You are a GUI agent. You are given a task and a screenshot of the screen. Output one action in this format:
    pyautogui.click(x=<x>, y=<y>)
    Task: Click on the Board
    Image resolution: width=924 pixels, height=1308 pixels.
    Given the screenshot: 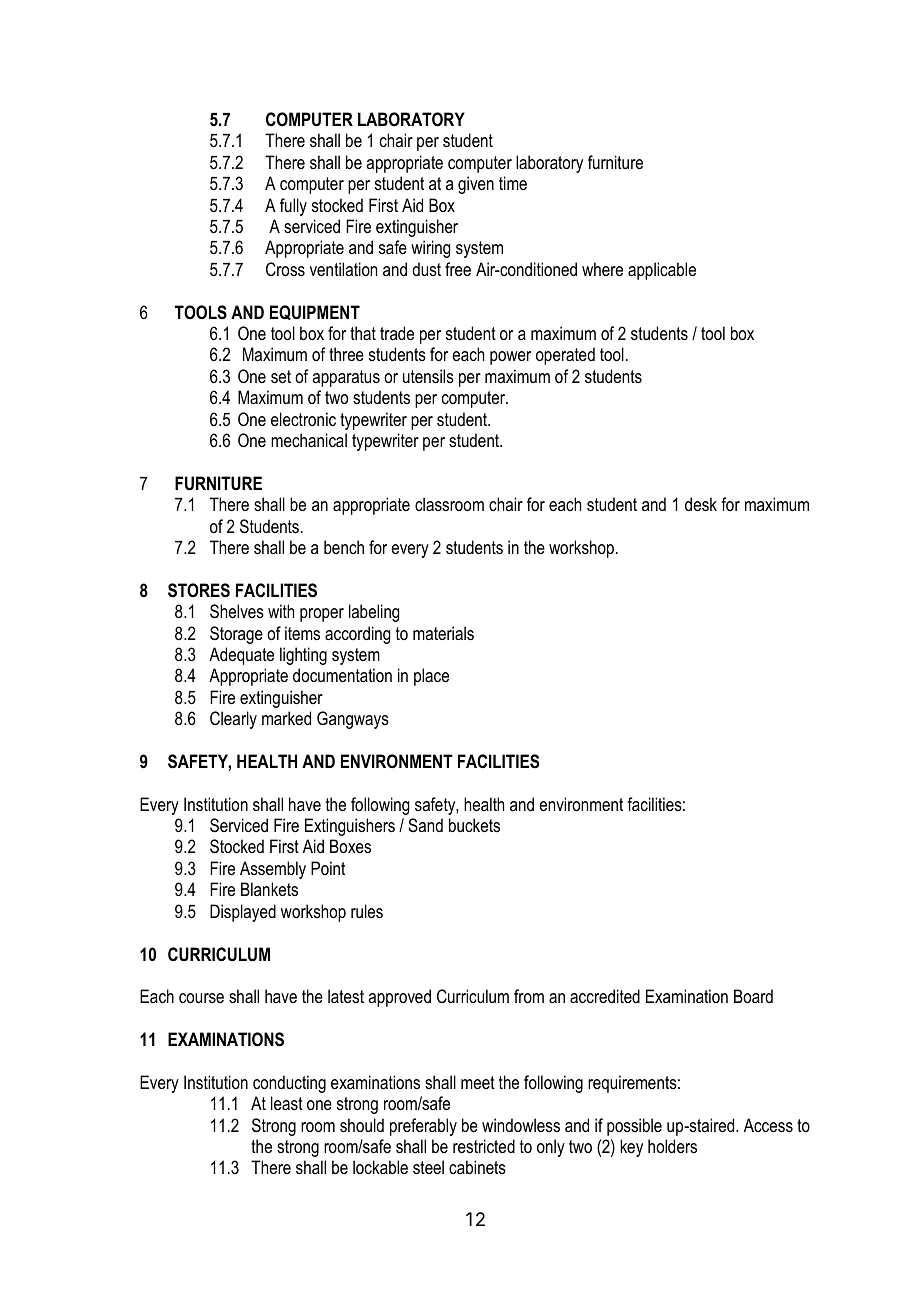 What is the action you would take?
    pyautogui.click(x=753, y=996)
